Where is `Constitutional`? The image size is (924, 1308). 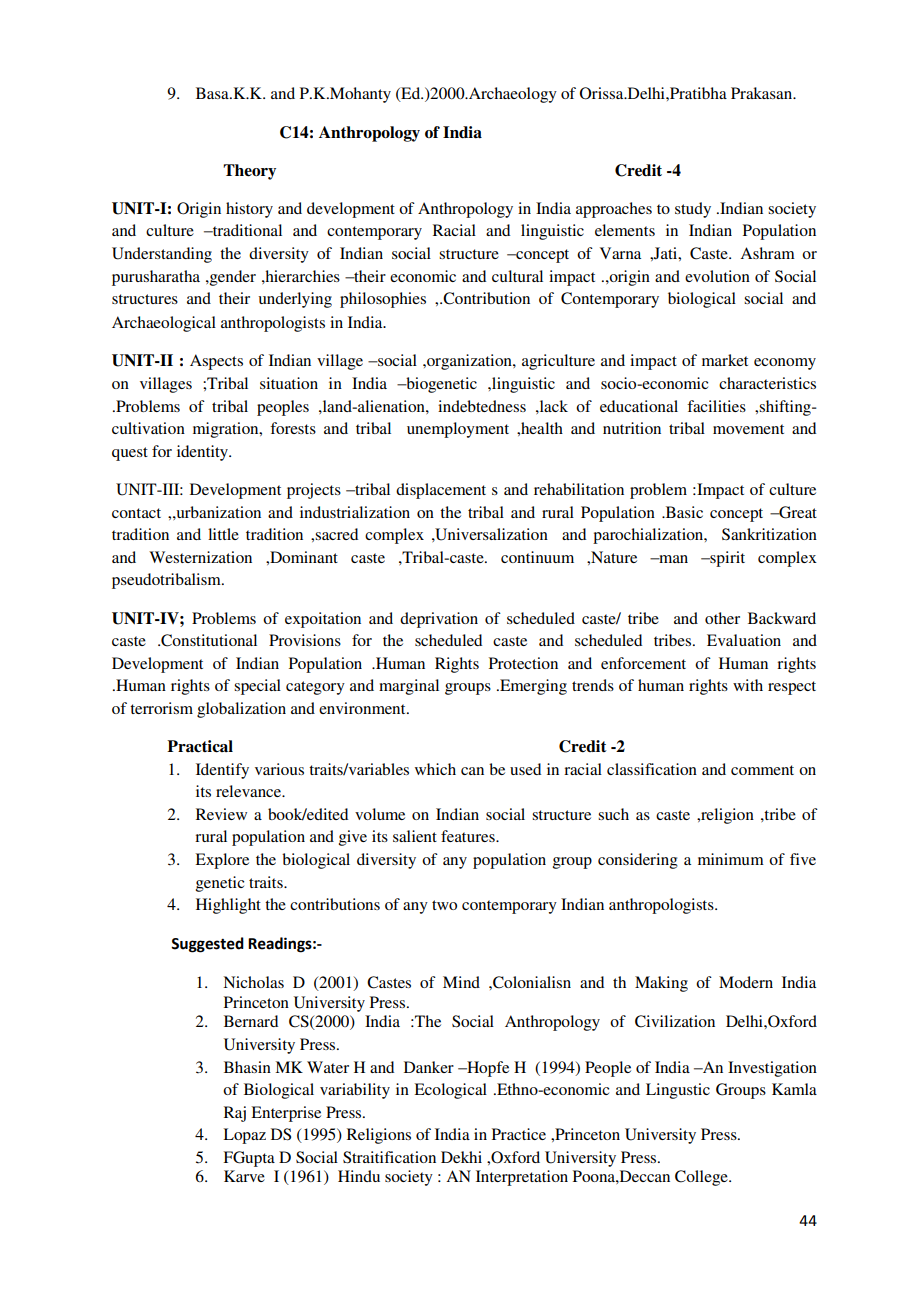
Constitutional is located at coordinates (208, 640).
